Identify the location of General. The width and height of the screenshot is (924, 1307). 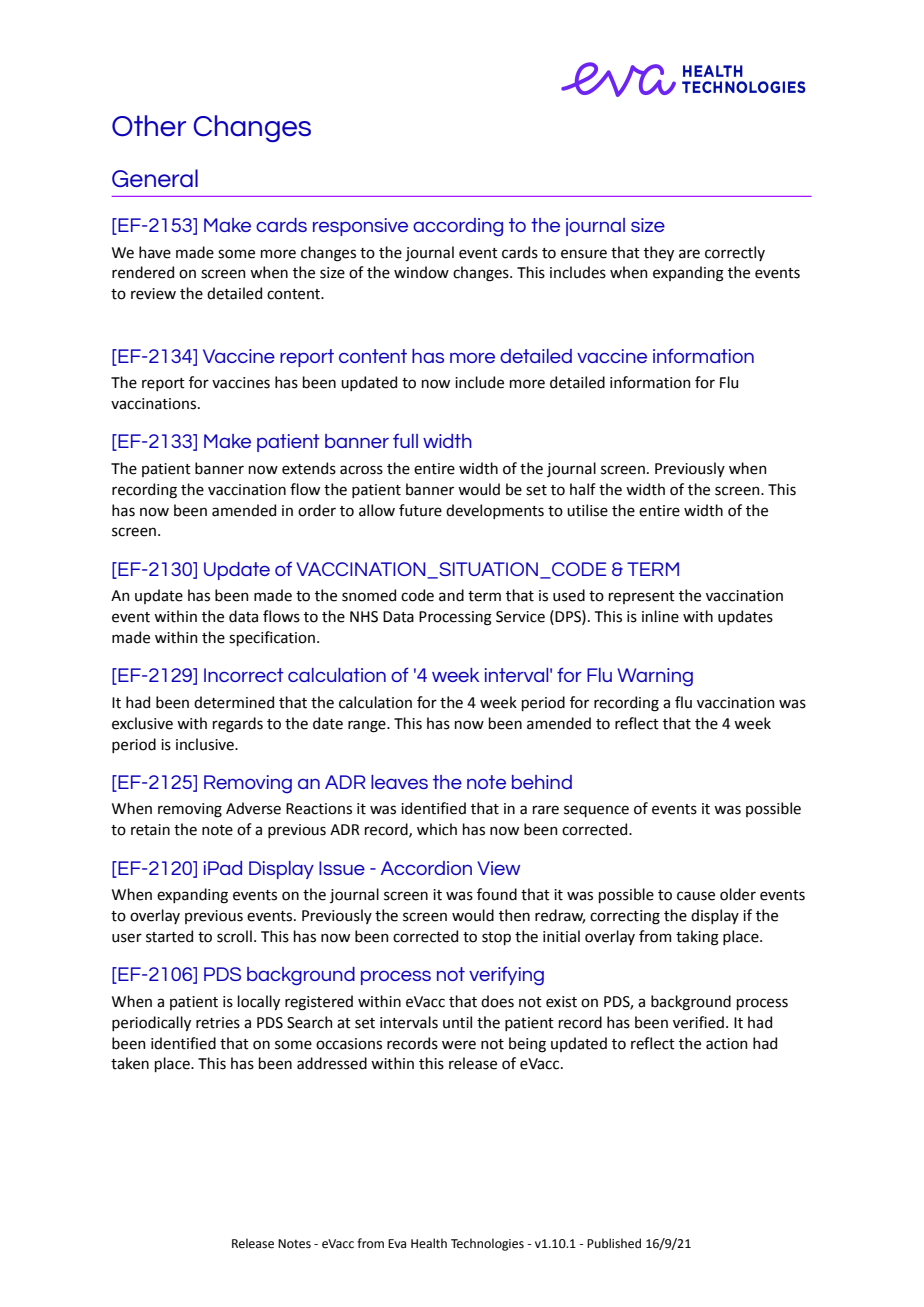
(155, 178).
